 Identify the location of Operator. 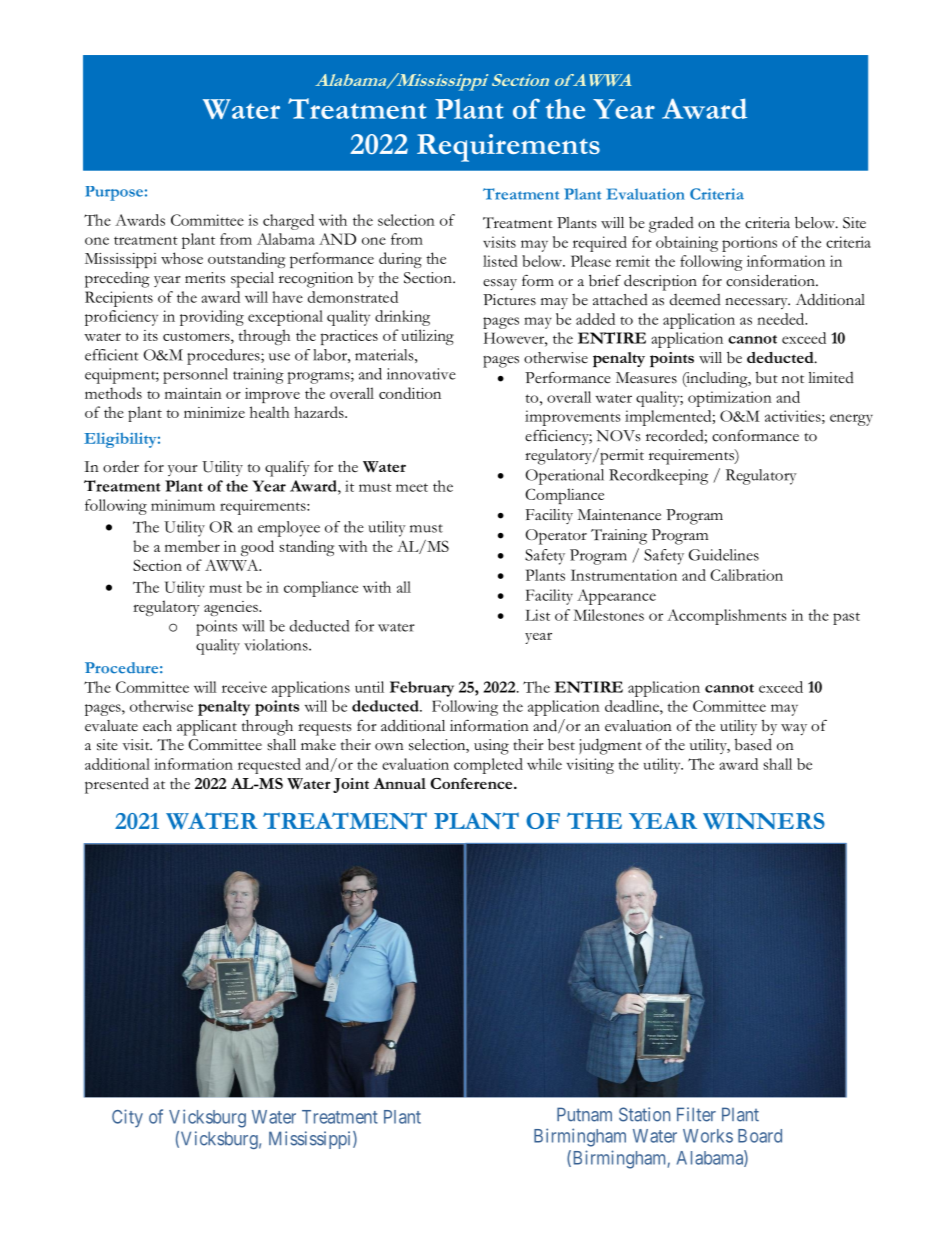
(556, 537).
